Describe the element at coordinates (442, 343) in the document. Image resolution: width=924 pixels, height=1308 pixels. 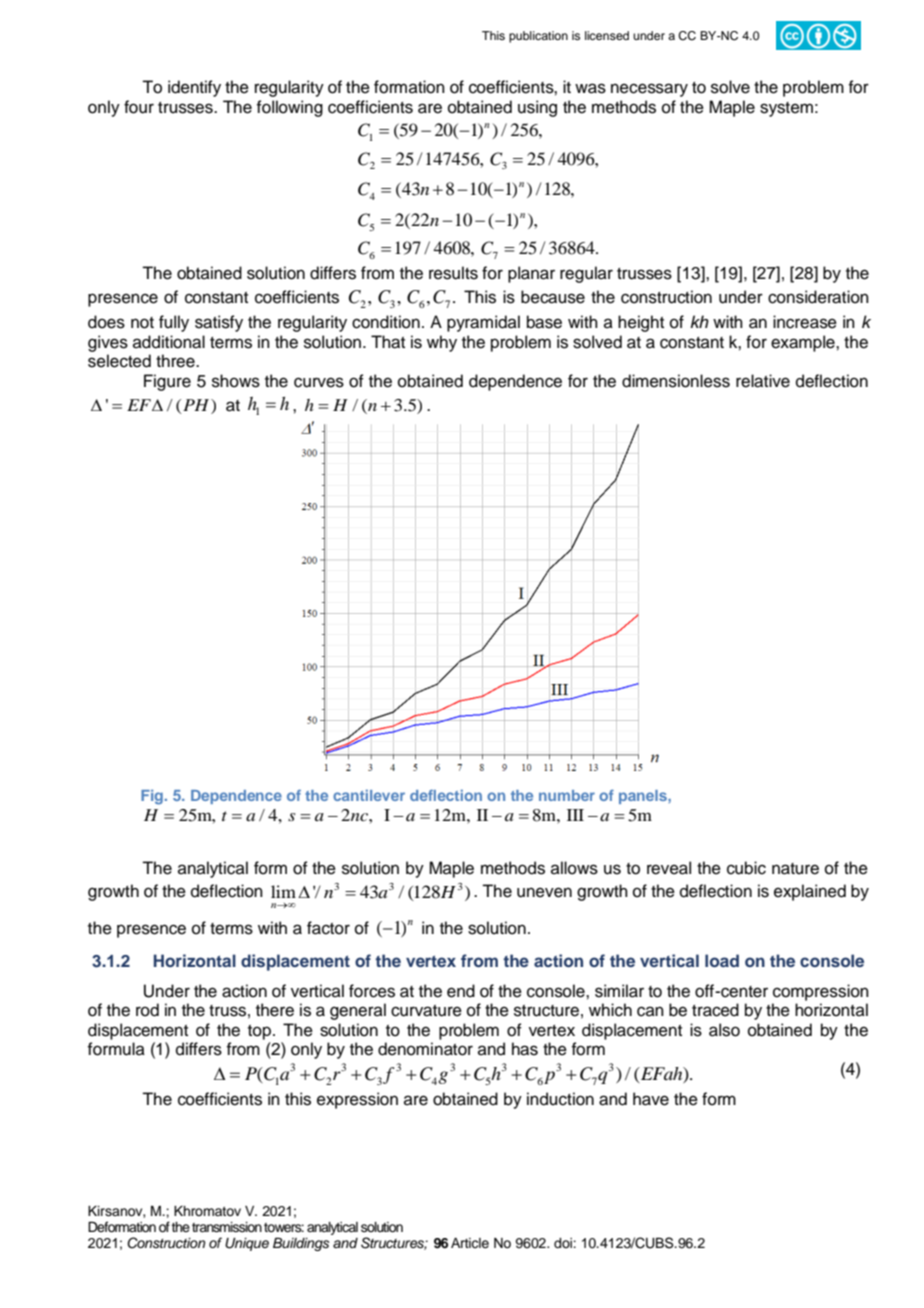
I see `why` at that location.
